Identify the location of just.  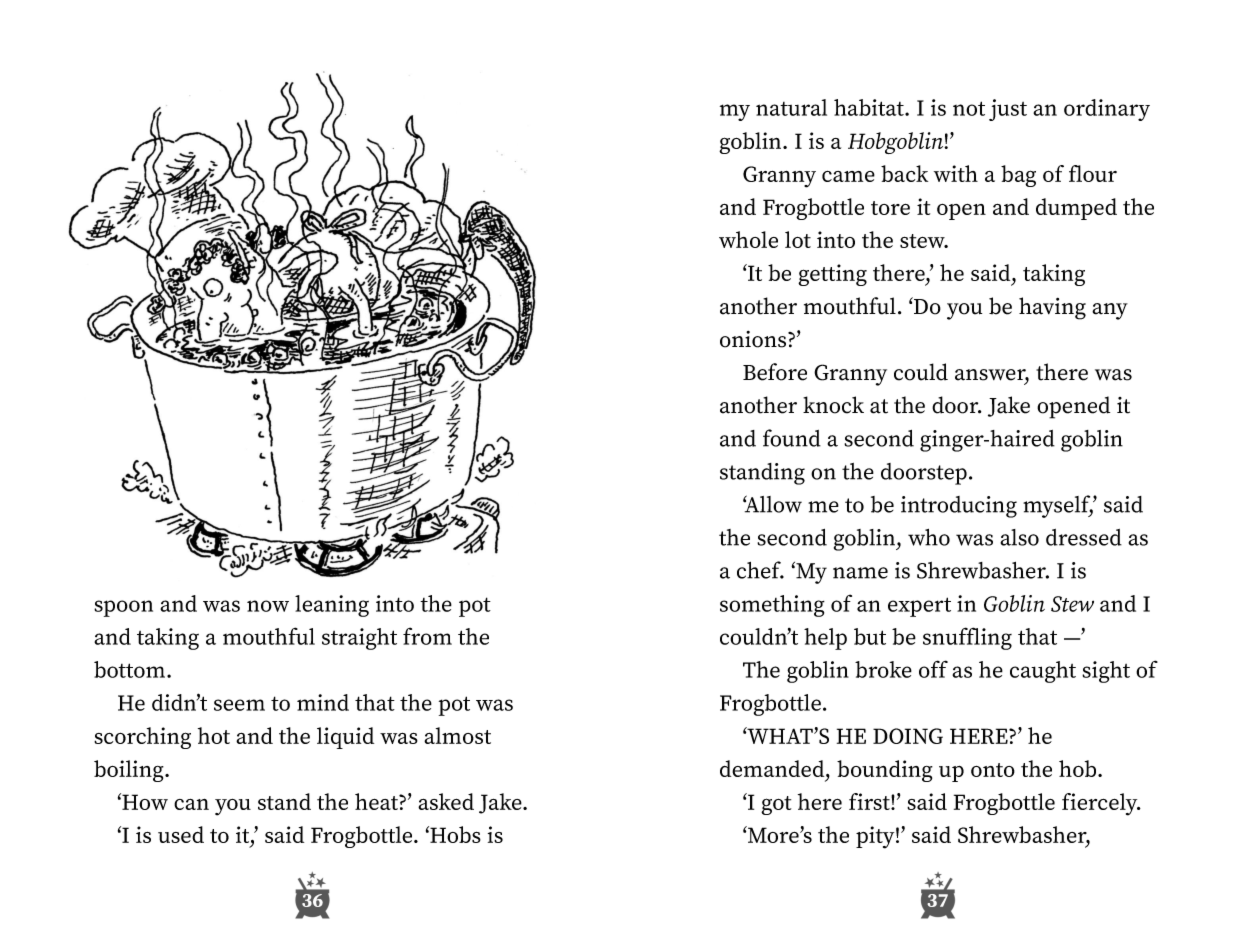
(1008, 110).
